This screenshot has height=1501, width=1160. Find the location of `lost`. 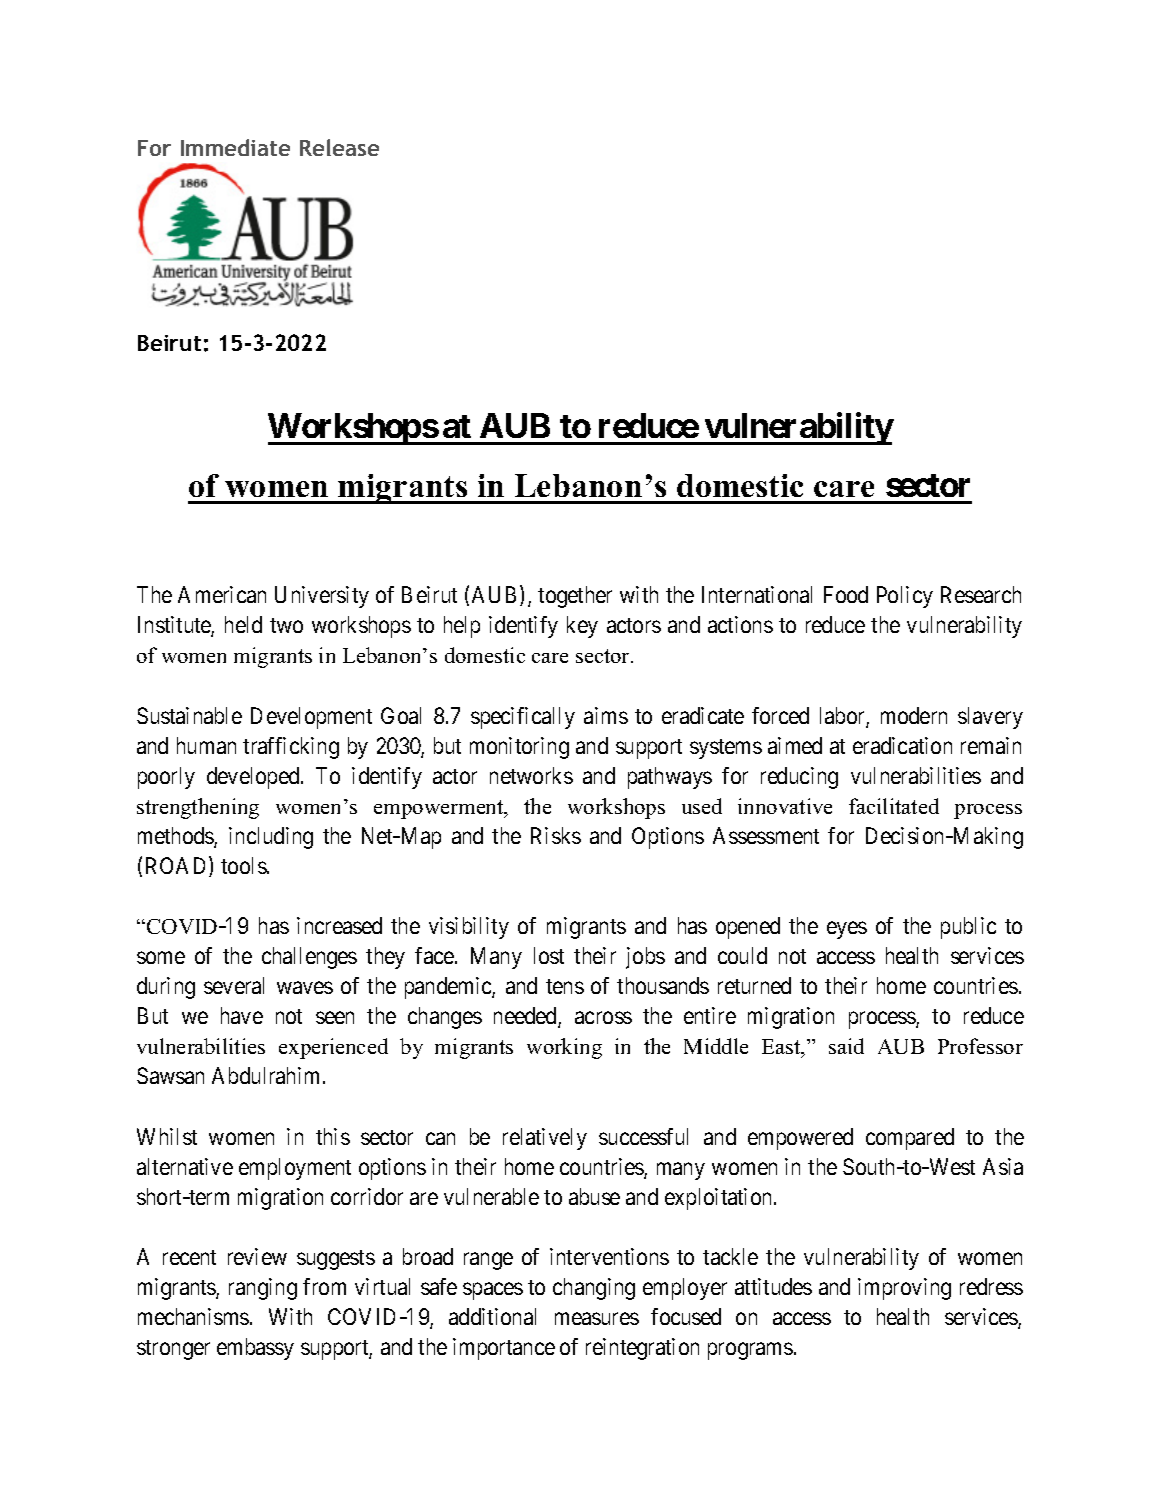

lost is located at coordinates (549, 955).
